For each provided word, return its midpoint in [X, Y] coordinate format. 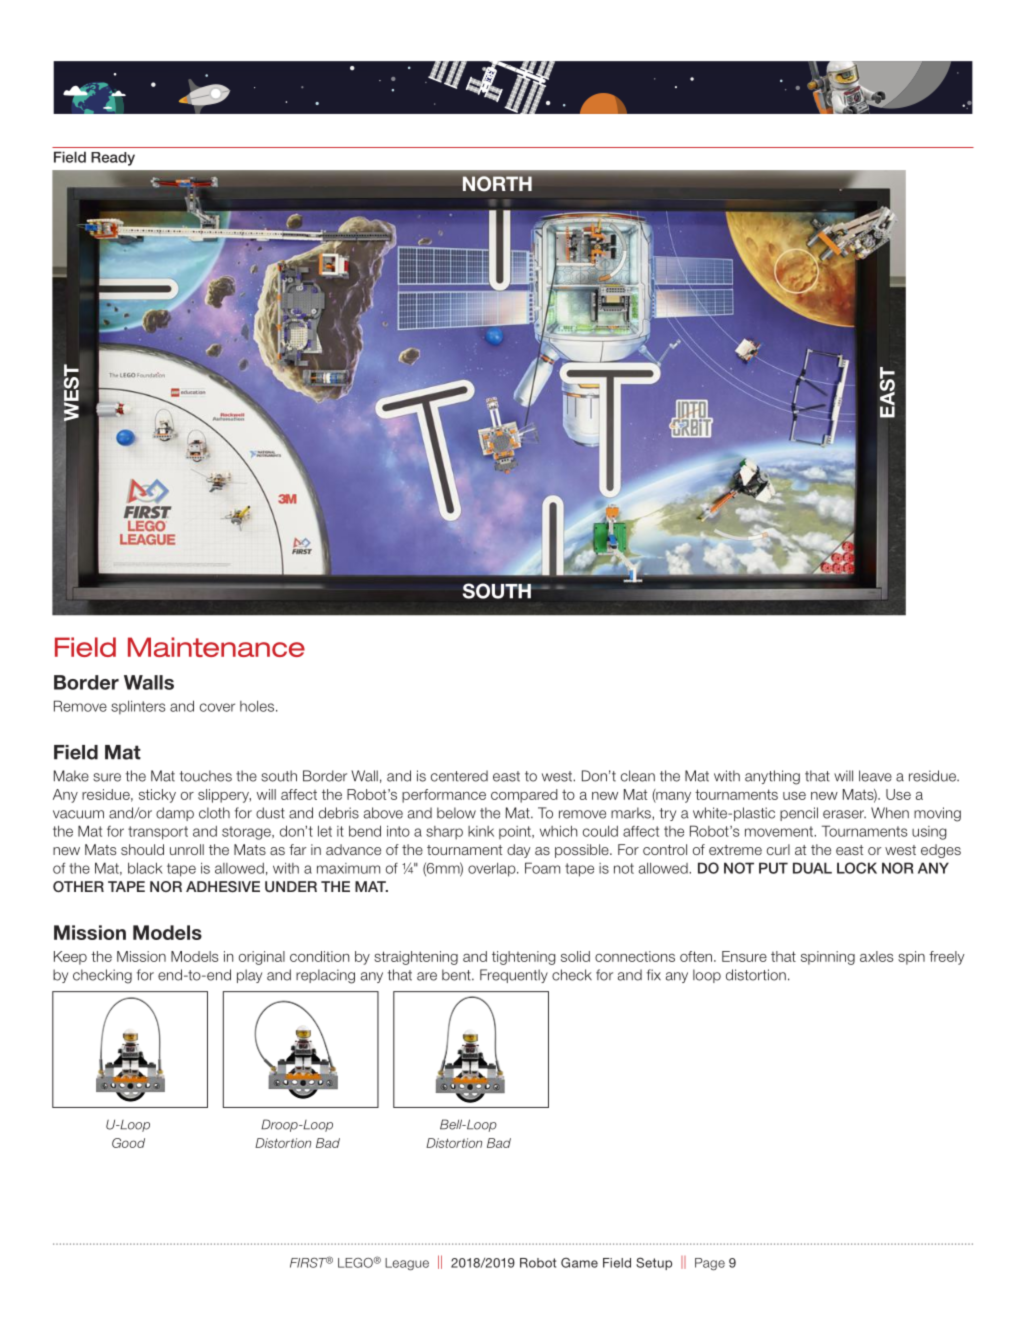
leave [875, 776]
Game [579, 1263]
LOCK [857, 868]
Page [710, 1264]
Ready [113, 159]
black [145, 868]
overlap [493, 870]
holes [258, 706]
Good [128, 1143]
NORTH [497, 183]
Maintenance [216, 647]
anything [772, 777]
